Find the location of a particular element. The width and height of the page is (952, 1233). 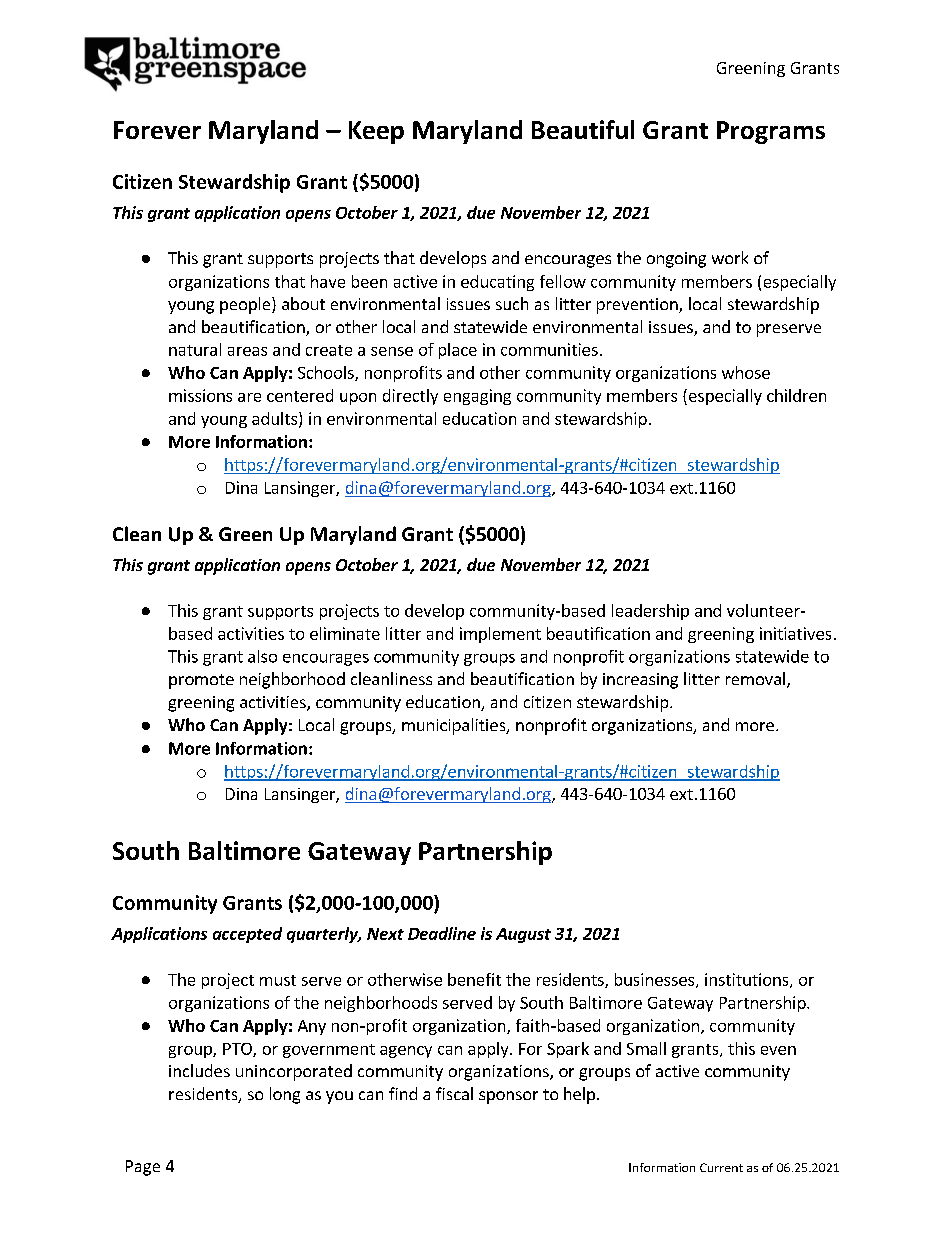

fiscal is located at coordinates (454, 1093).
